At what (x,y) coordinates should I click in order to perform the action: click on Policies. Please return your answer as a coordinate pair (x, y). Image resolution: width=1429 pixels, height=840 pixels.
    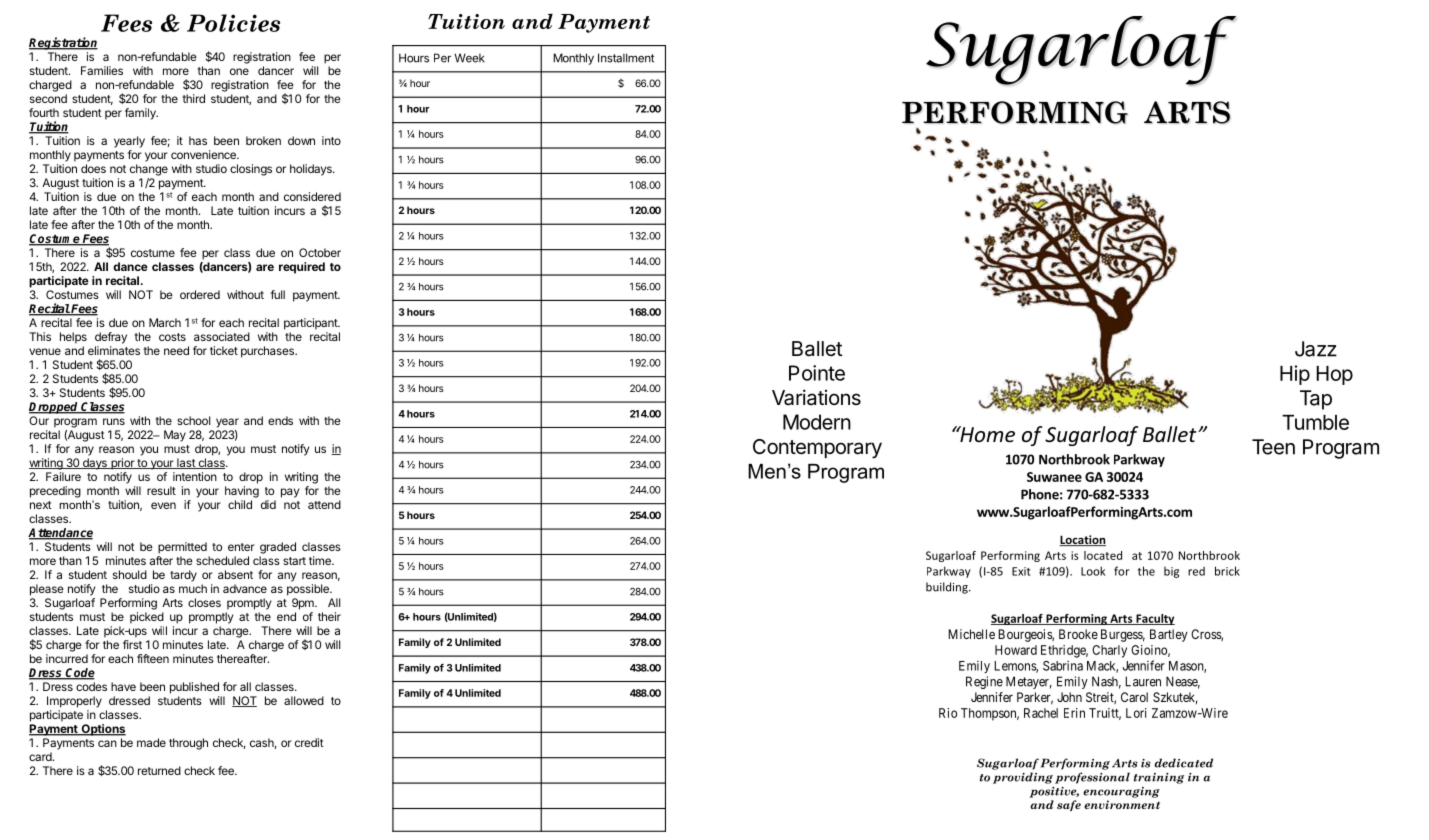
    Looking at the image, I should click on (233, 23).
